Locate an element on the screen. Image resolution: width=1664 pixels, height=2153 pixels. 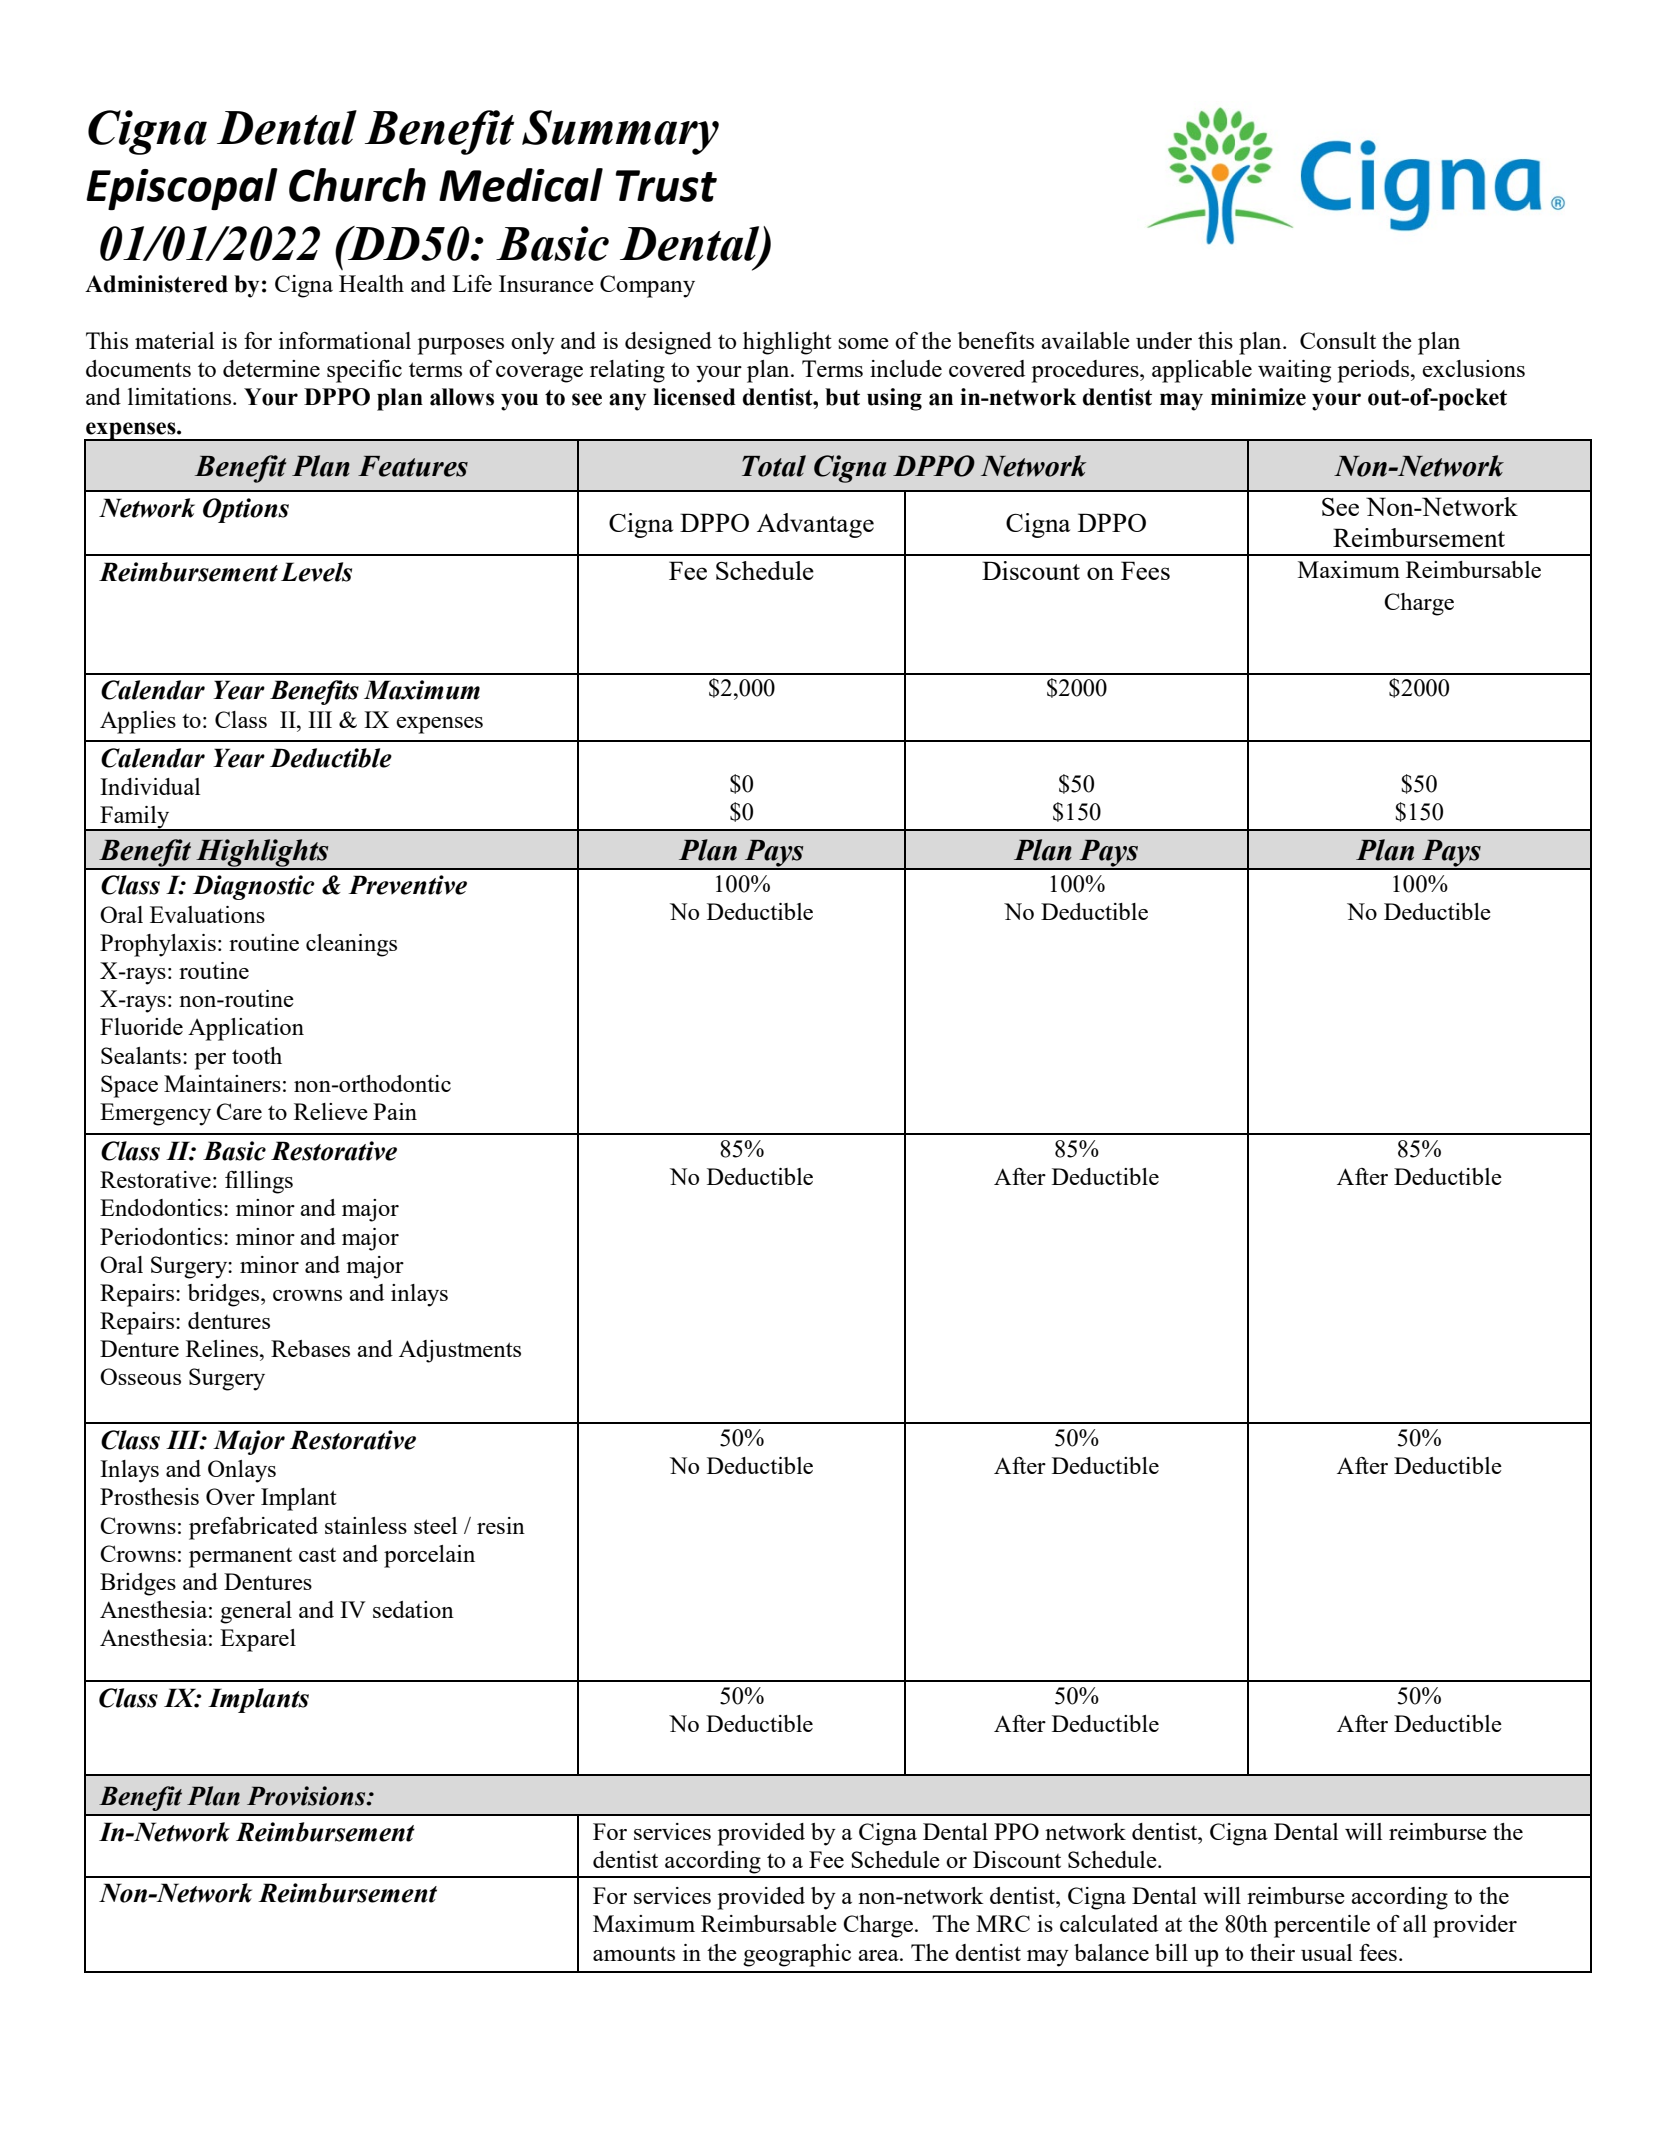
percentile is located at coordinates (1322, 1926).
